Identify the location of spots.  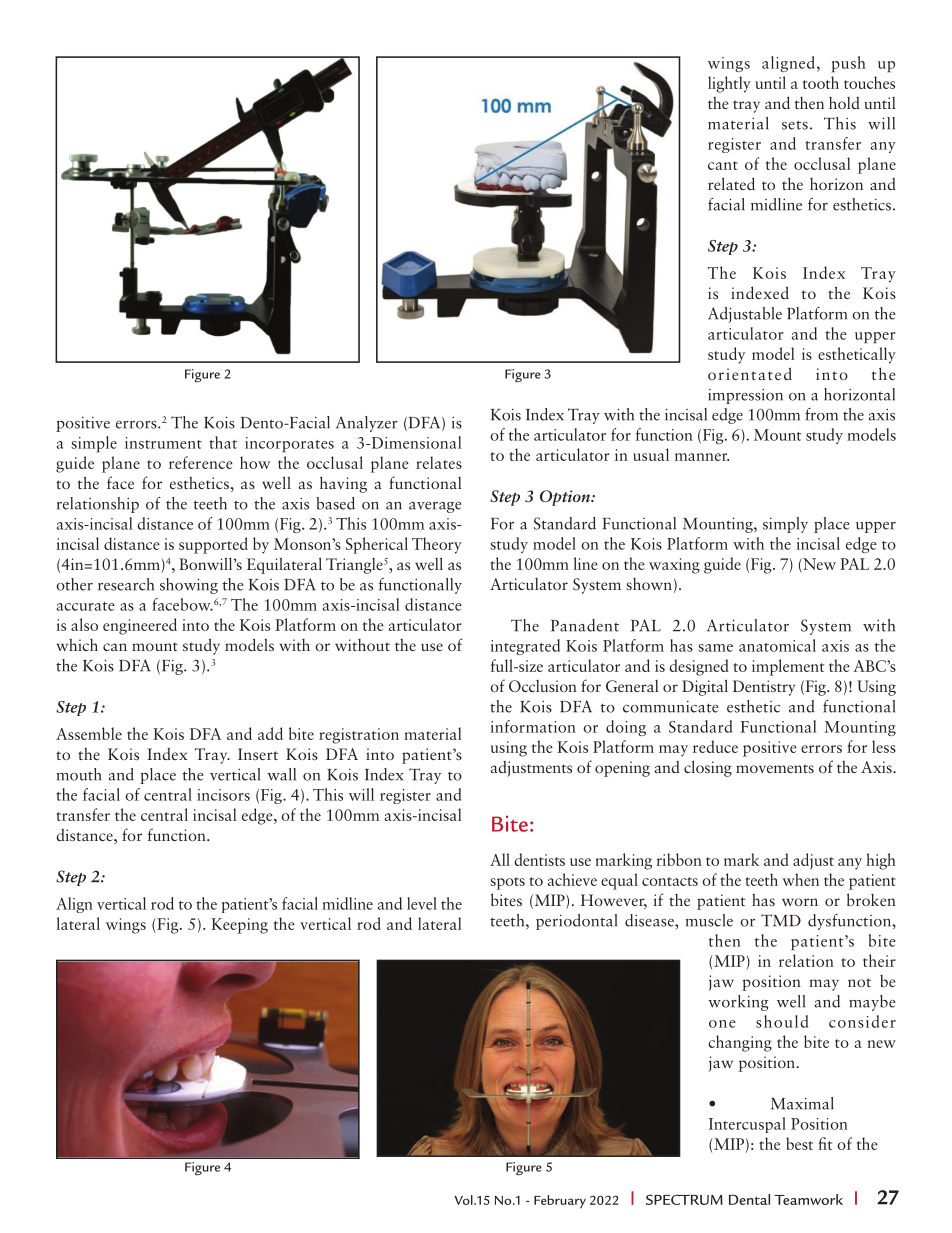
(507, 883).
